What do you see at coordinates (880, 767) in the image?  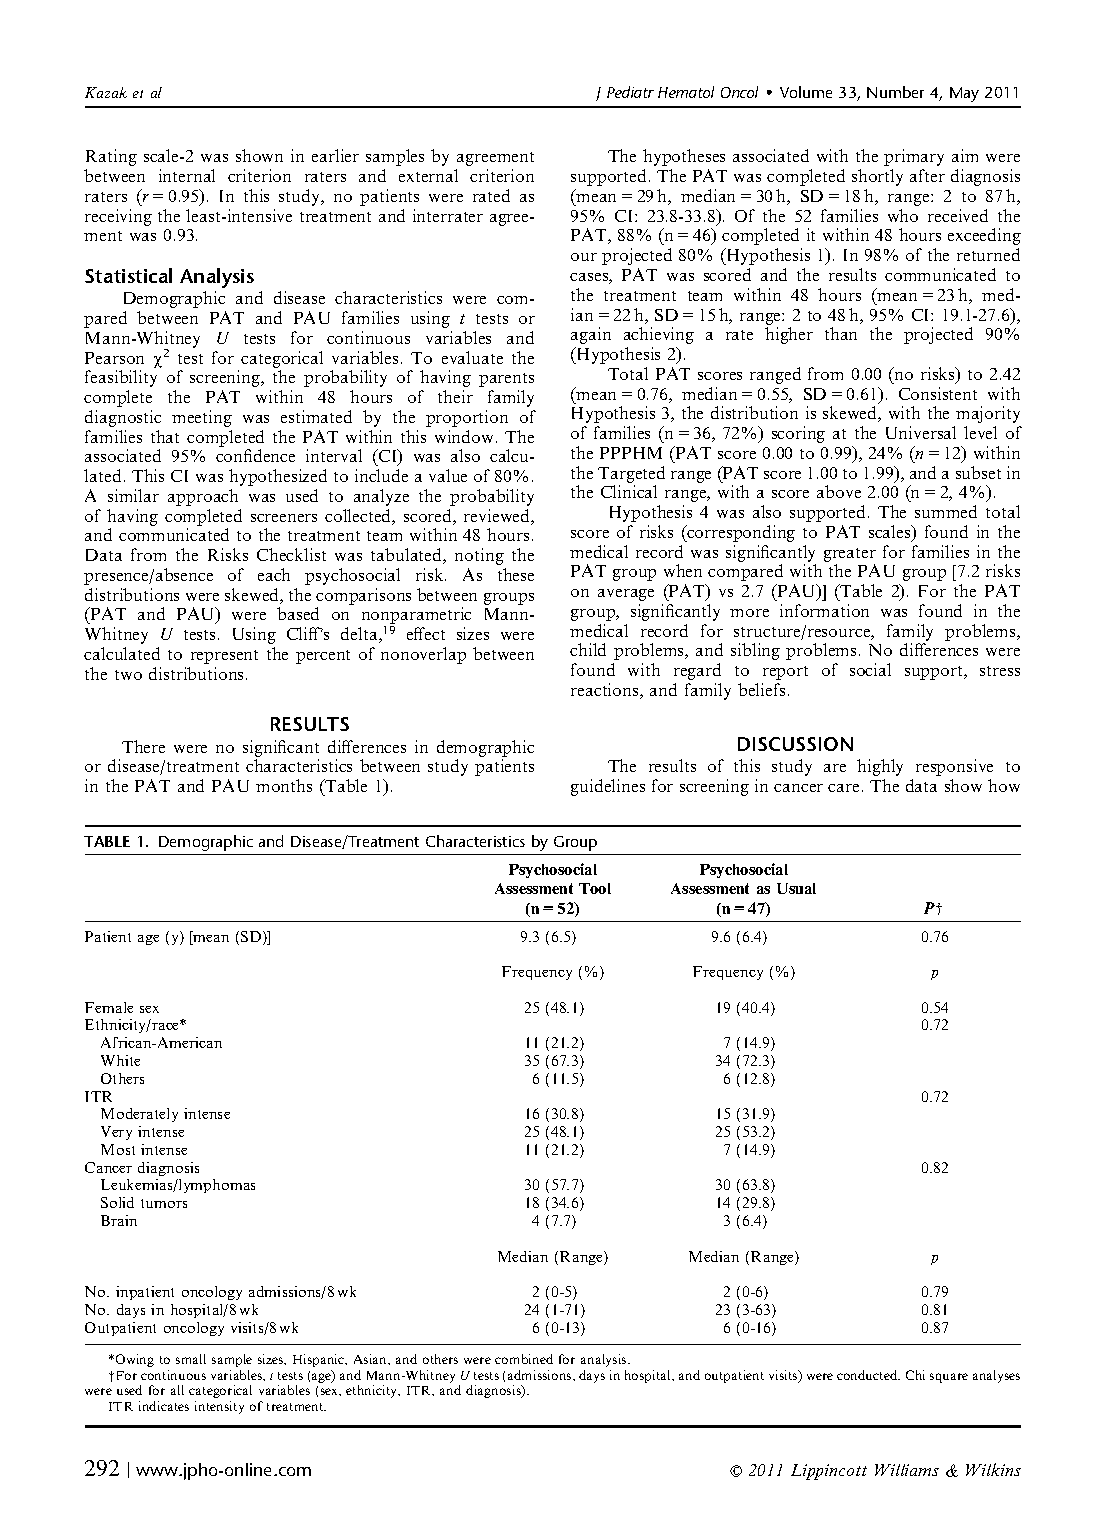 I see `highly` at bounding box center [880, 767].
